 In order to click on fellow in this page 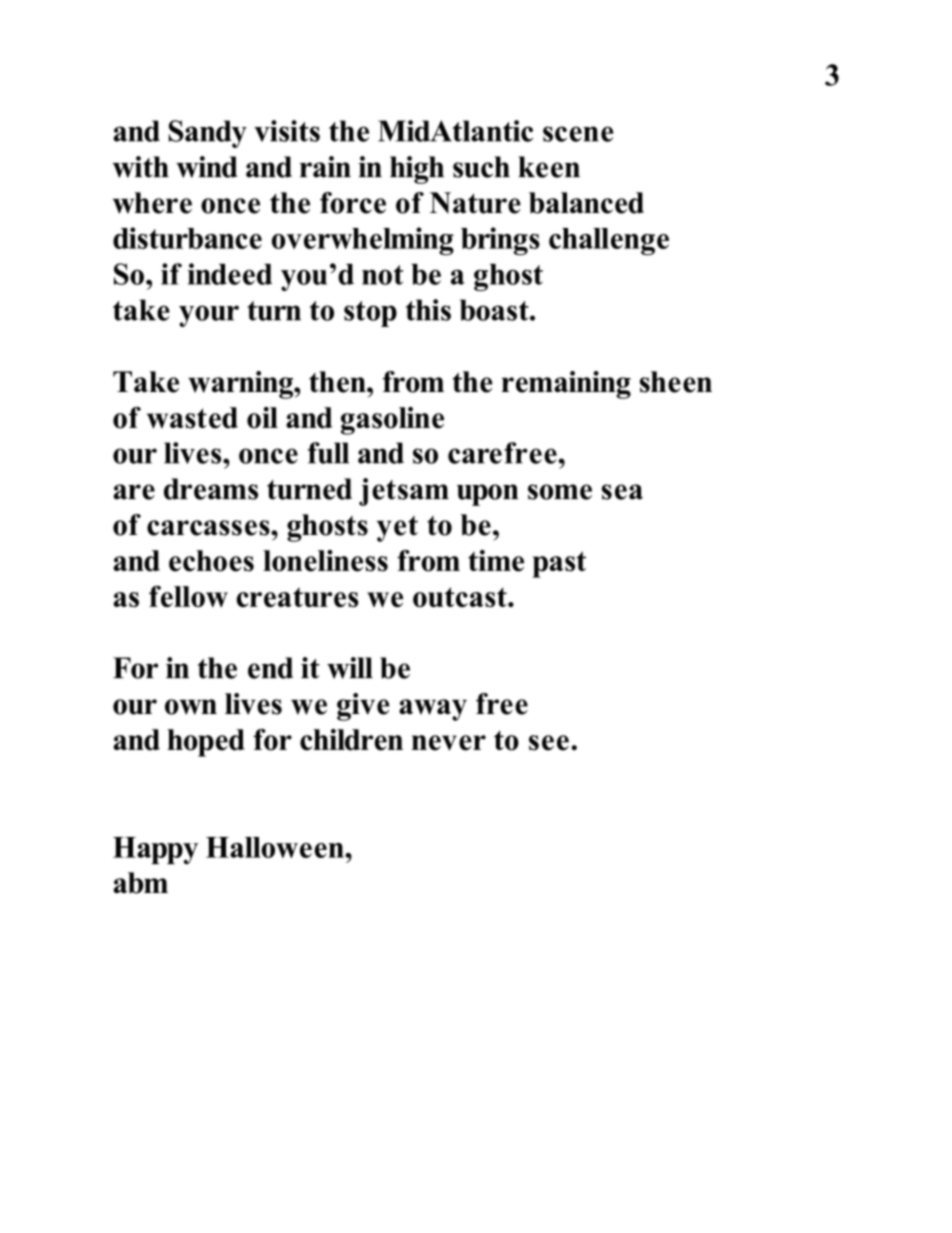, I will do `click(188, 596)`.
